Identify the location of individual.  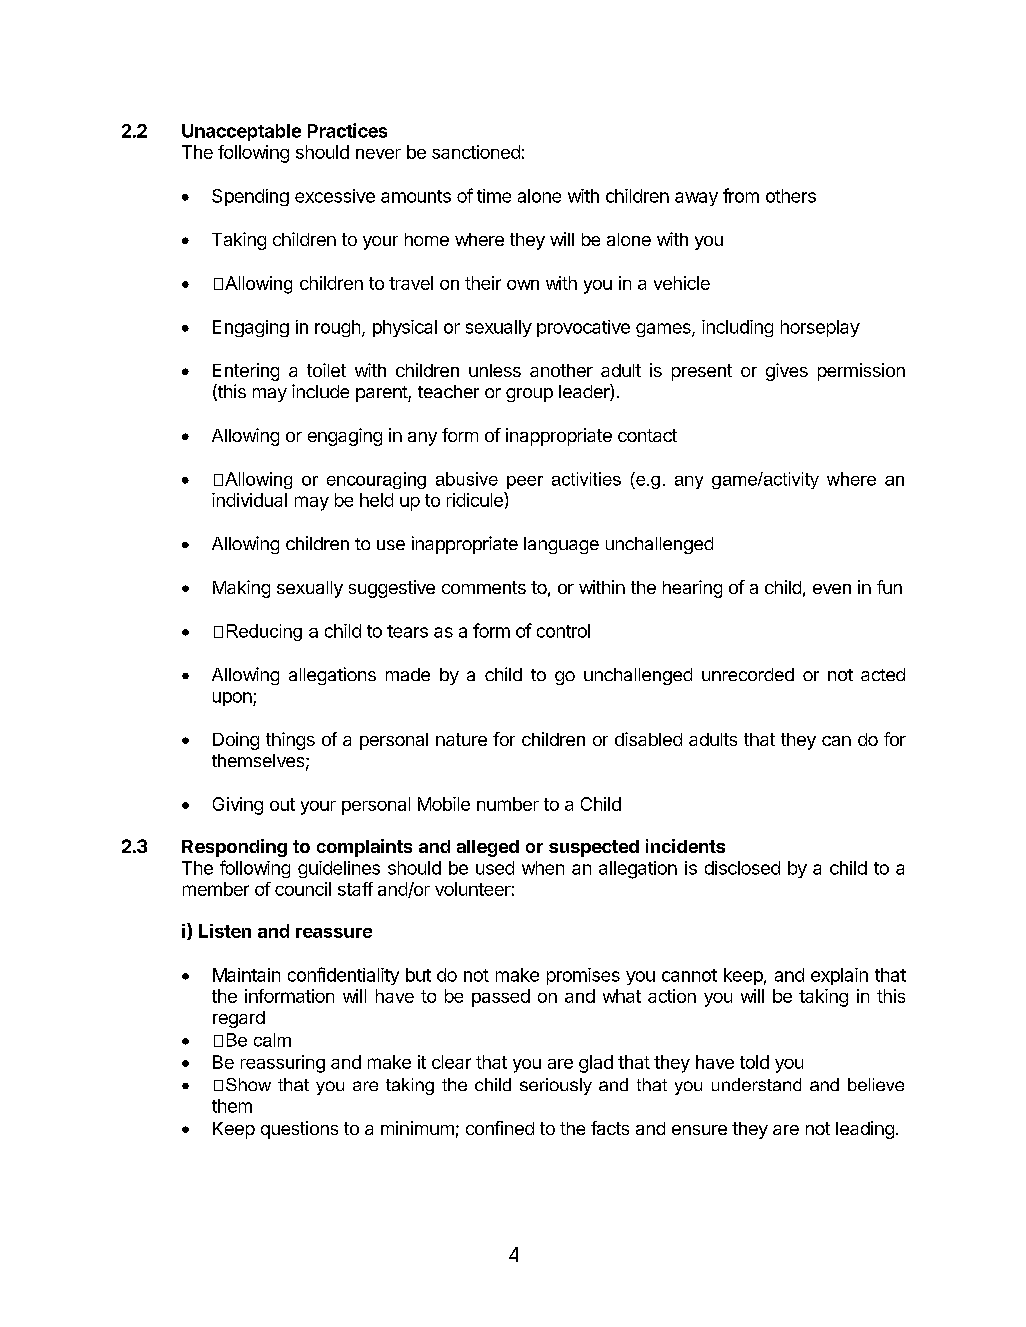
(249, 500).
